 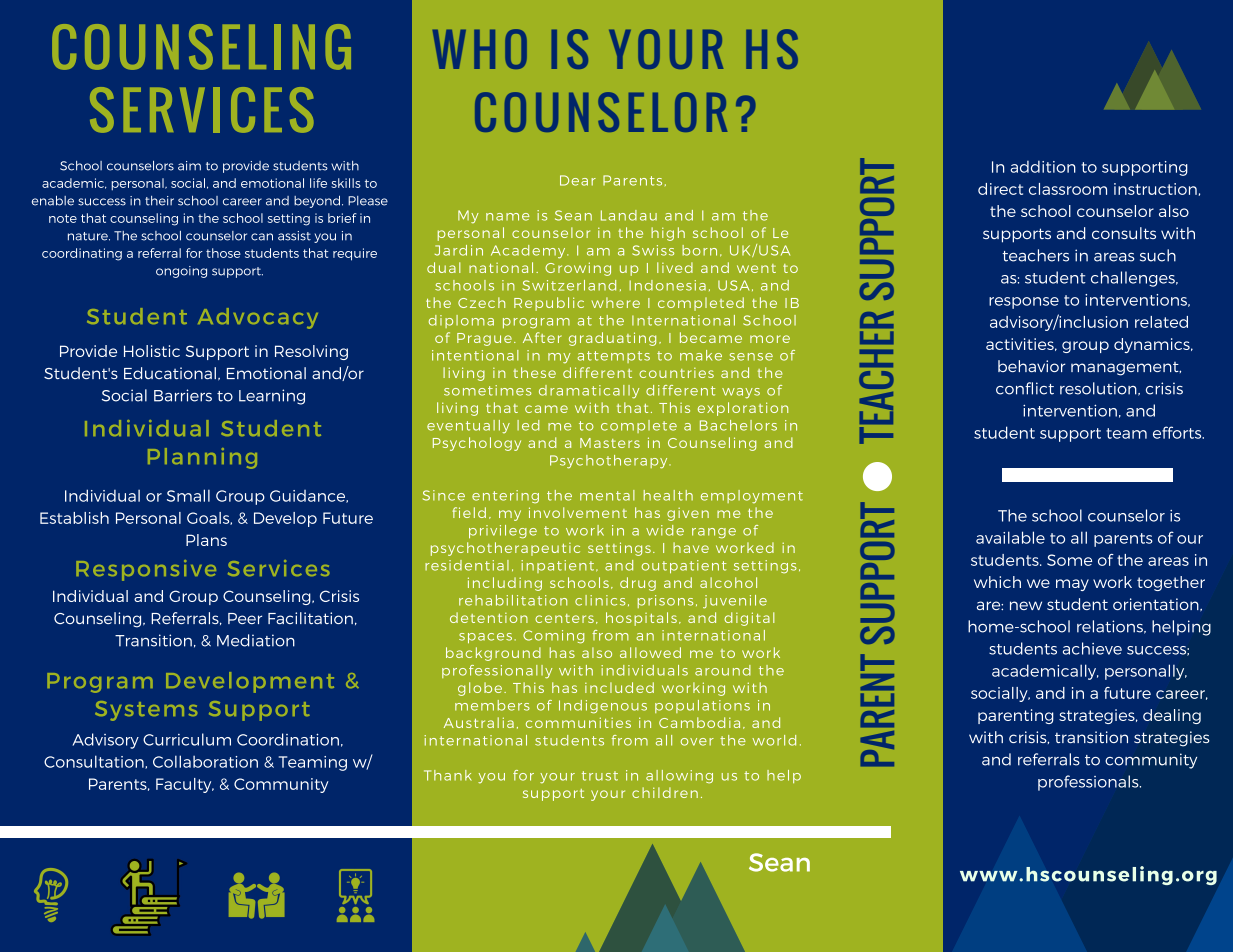 What do you see at coordinates (610, 443) in the image?
I see `Masters` at bounding box center [610, 443].
